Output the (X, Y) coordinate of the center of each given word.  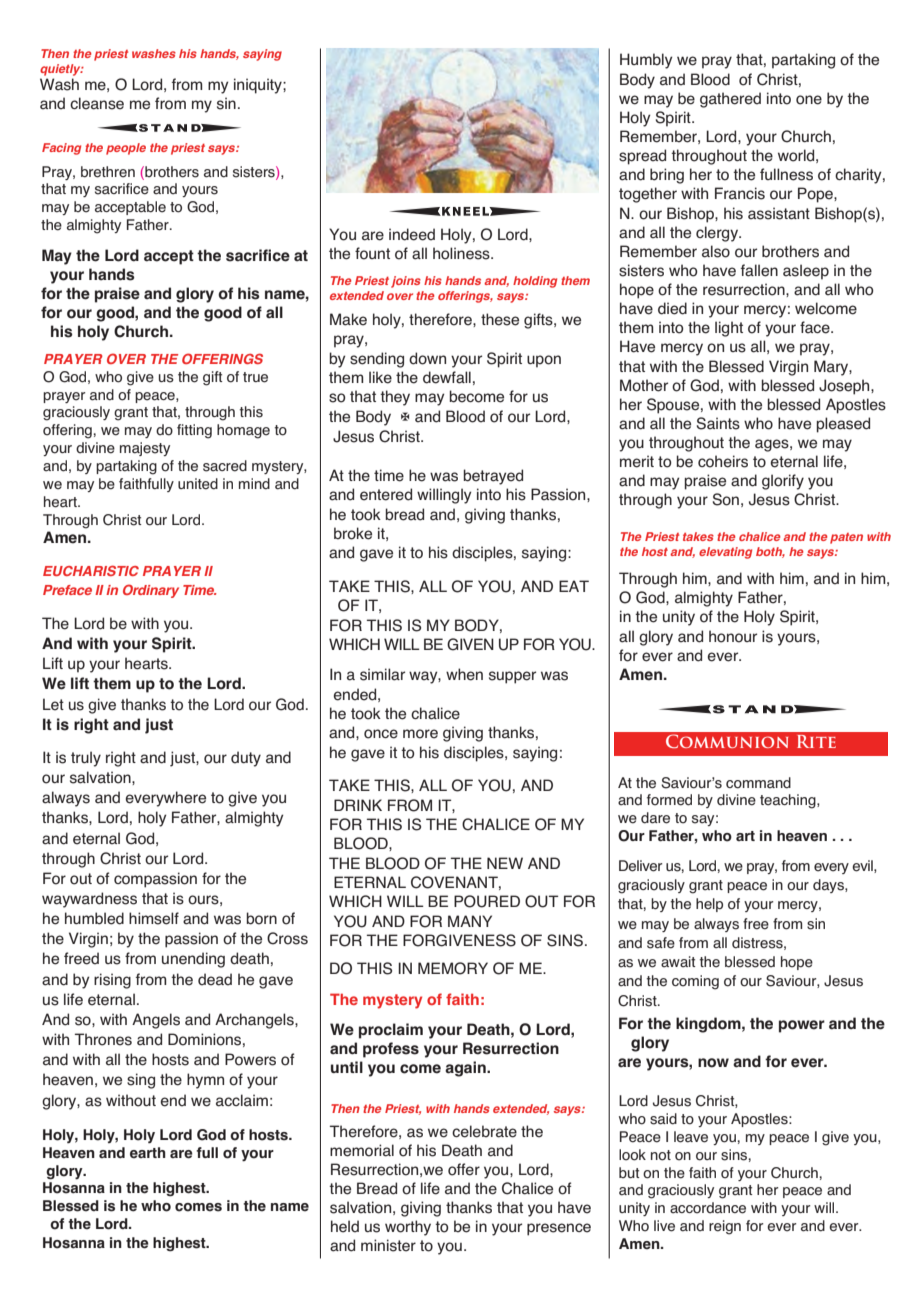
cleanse (97, 103)
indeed (412, 234)
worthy (408, 1228)
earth (148, 1153)
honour (733, 636)
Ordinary (151, 591)
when (464, 674)
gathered (730, 100)
